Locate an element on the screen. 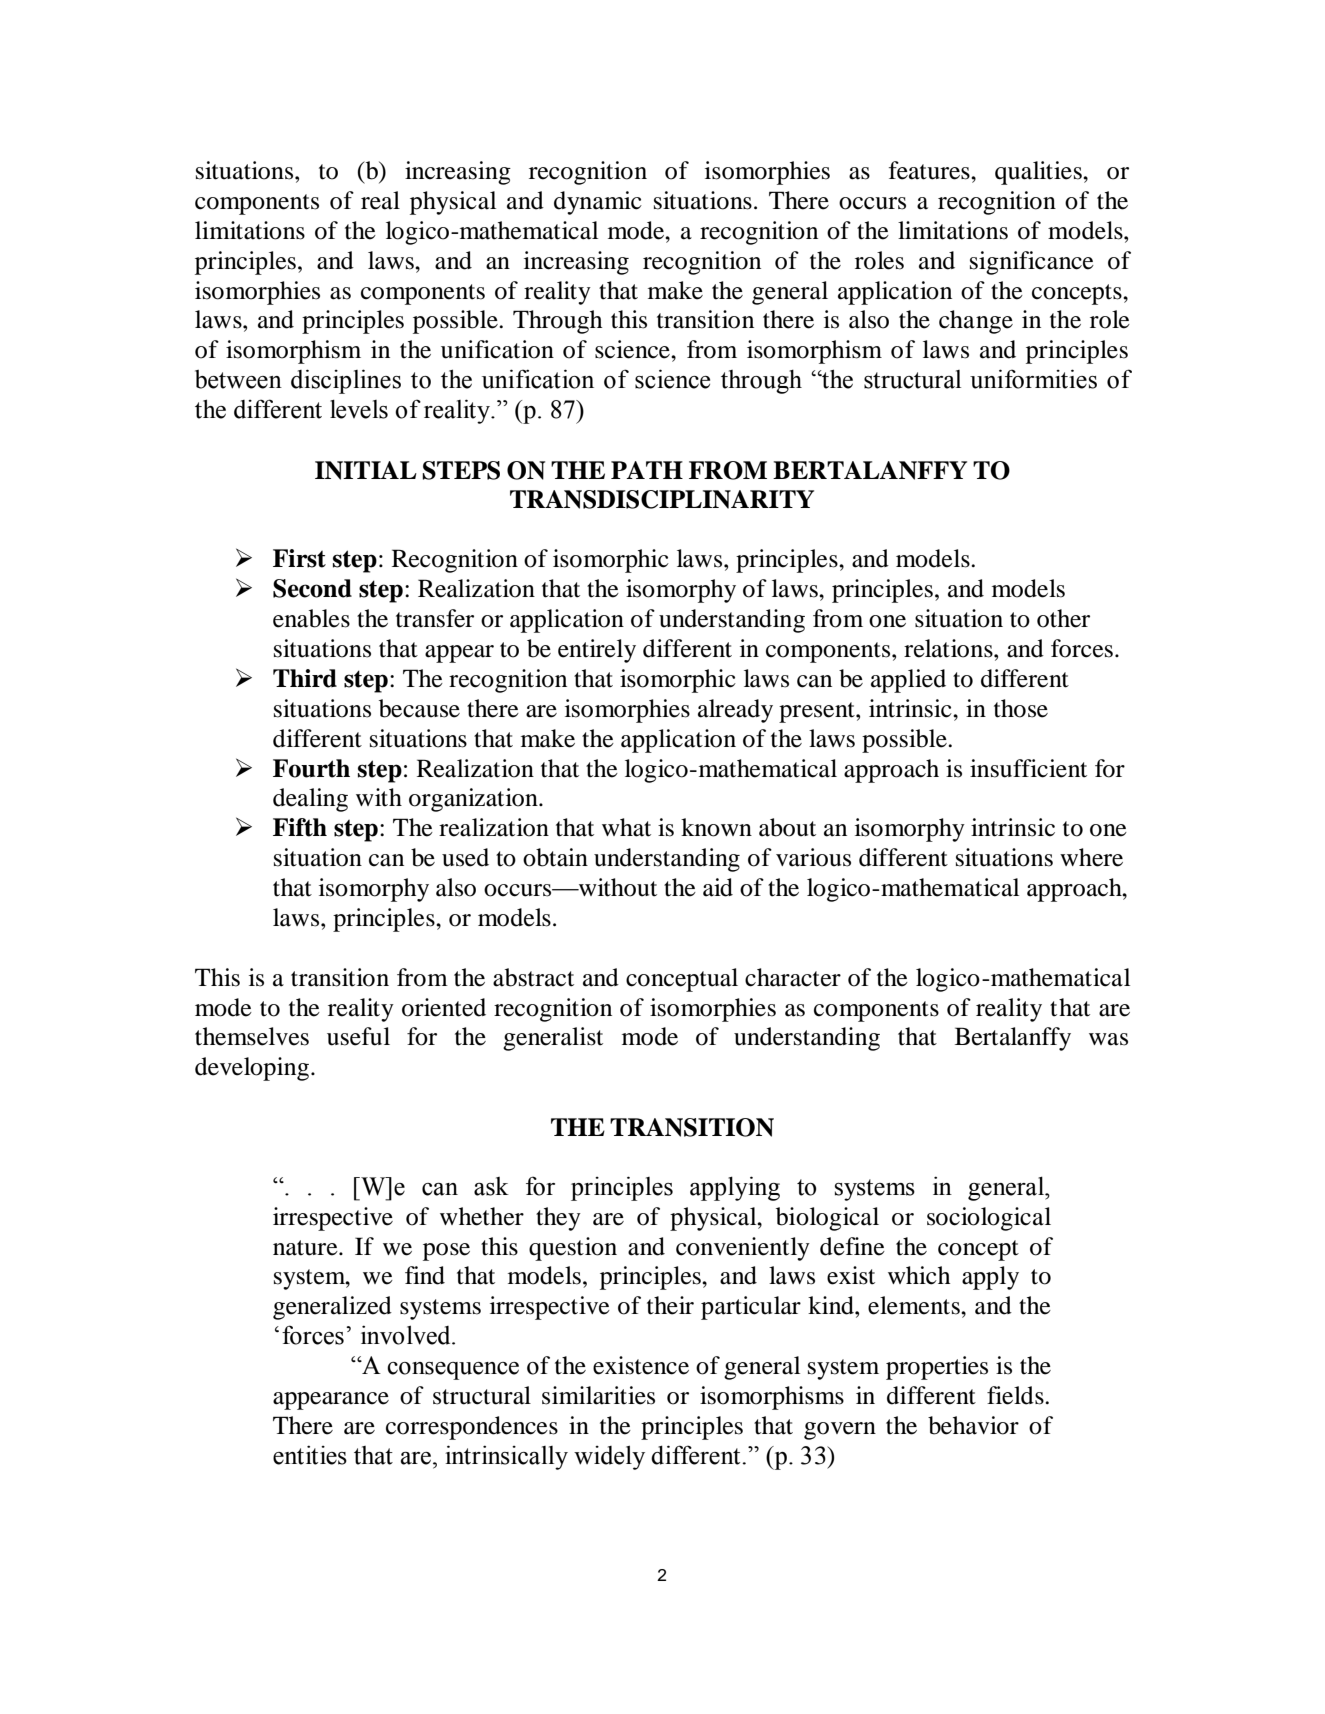 Image resolution: width=1325 pixels, height=1714 pixels. dealing is located at coordinates (310, 800).
